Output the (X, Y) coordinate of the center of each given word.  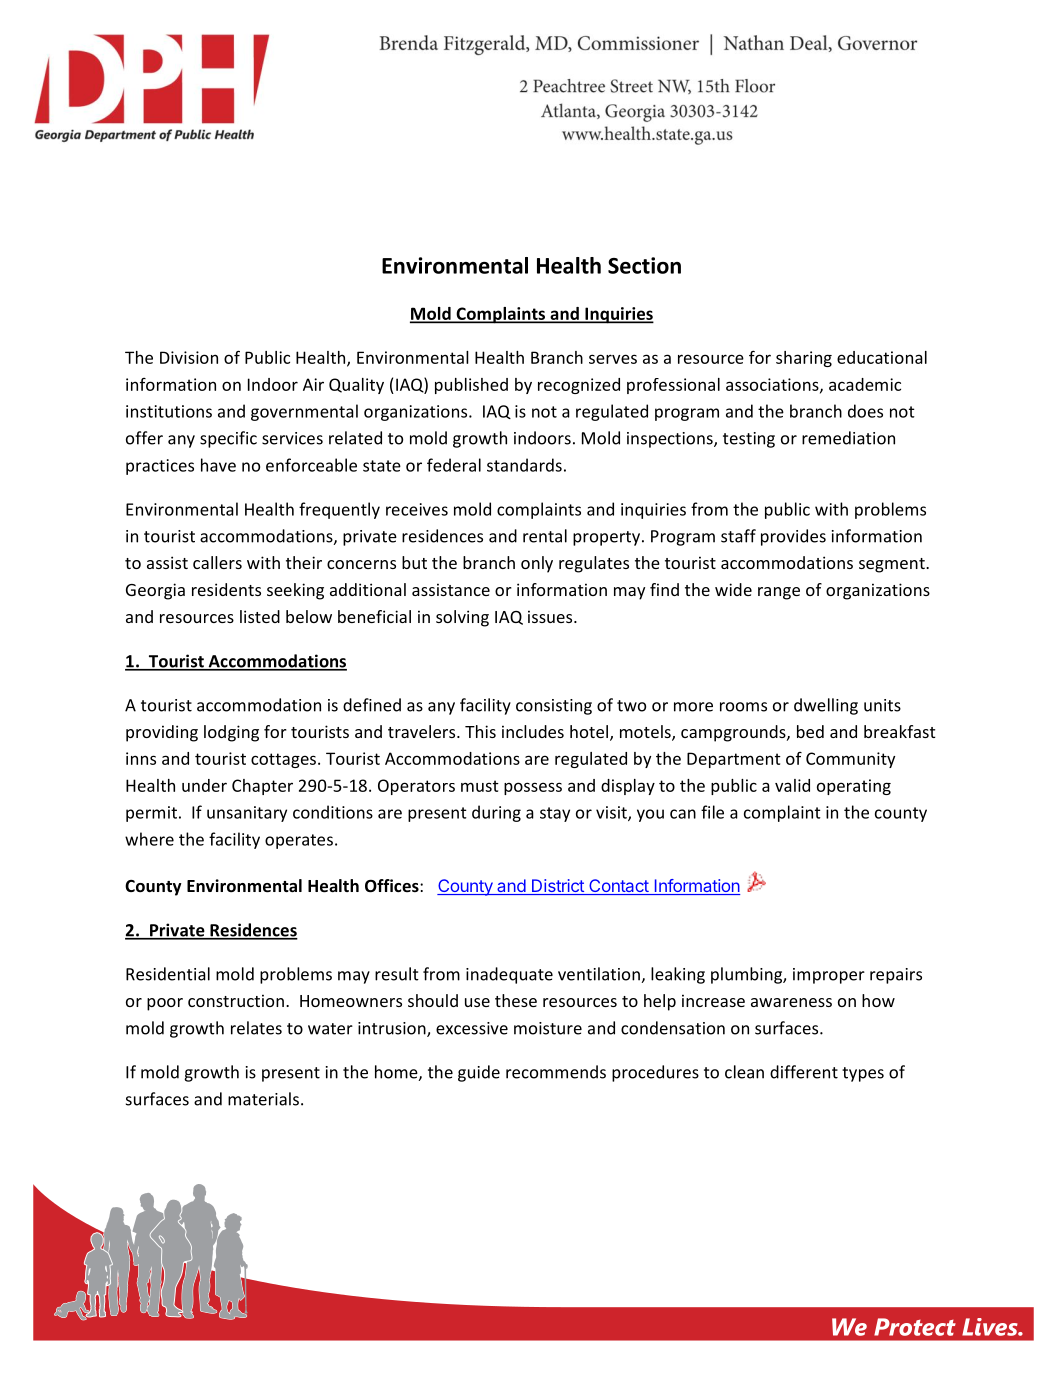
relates (256, 1028)
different (804, 1072)
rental (545, 536)
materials (263, 1099)
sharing (804, 359)
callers (217, 562)
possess (533, 788)
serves (613, 359)
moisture (548, 1028)
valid (792, 785)
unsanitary (247, 814)
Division (189, 357)
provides (793, 537)
